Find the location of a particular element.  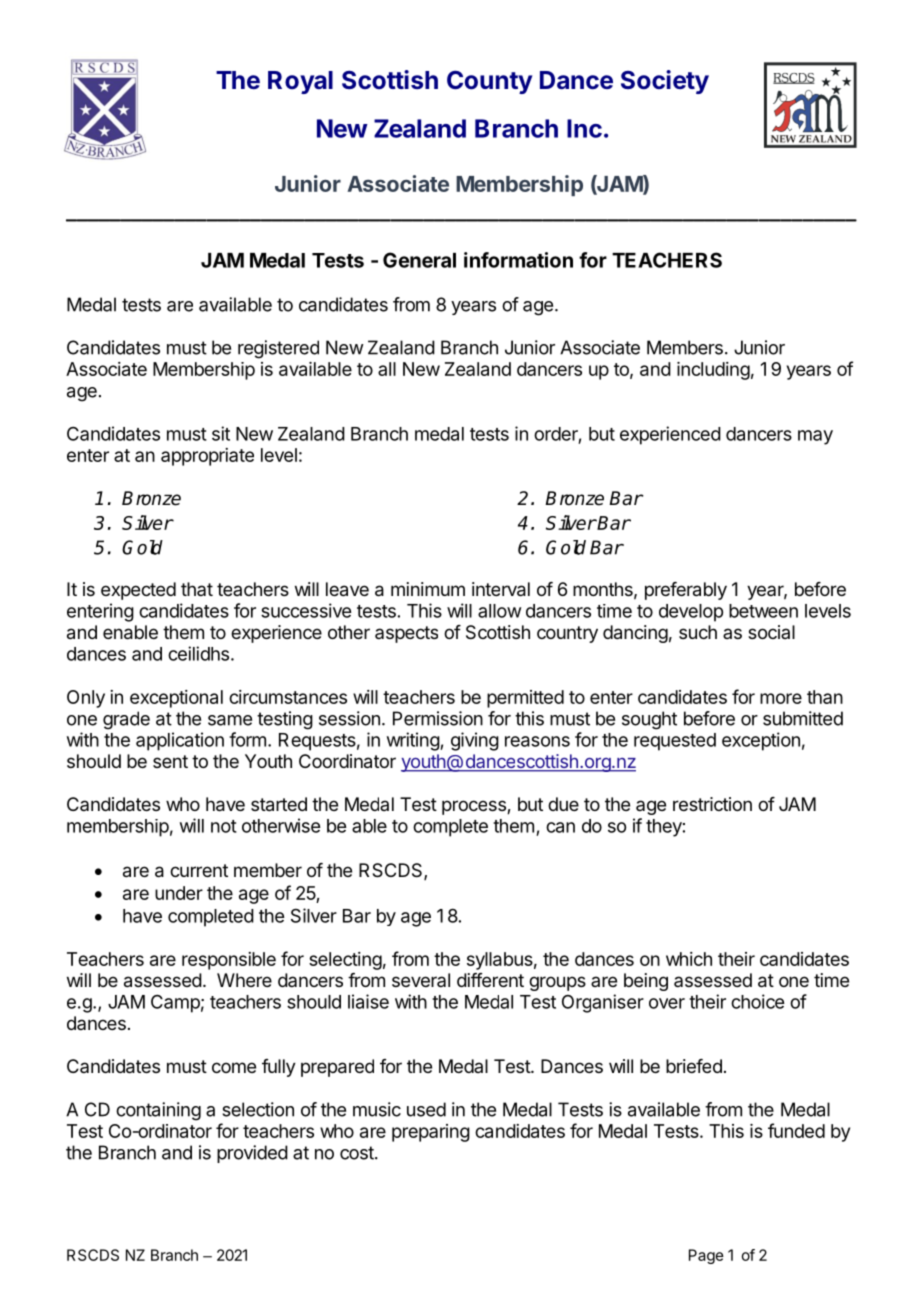

provided is located at coordinates (252, 1154).
